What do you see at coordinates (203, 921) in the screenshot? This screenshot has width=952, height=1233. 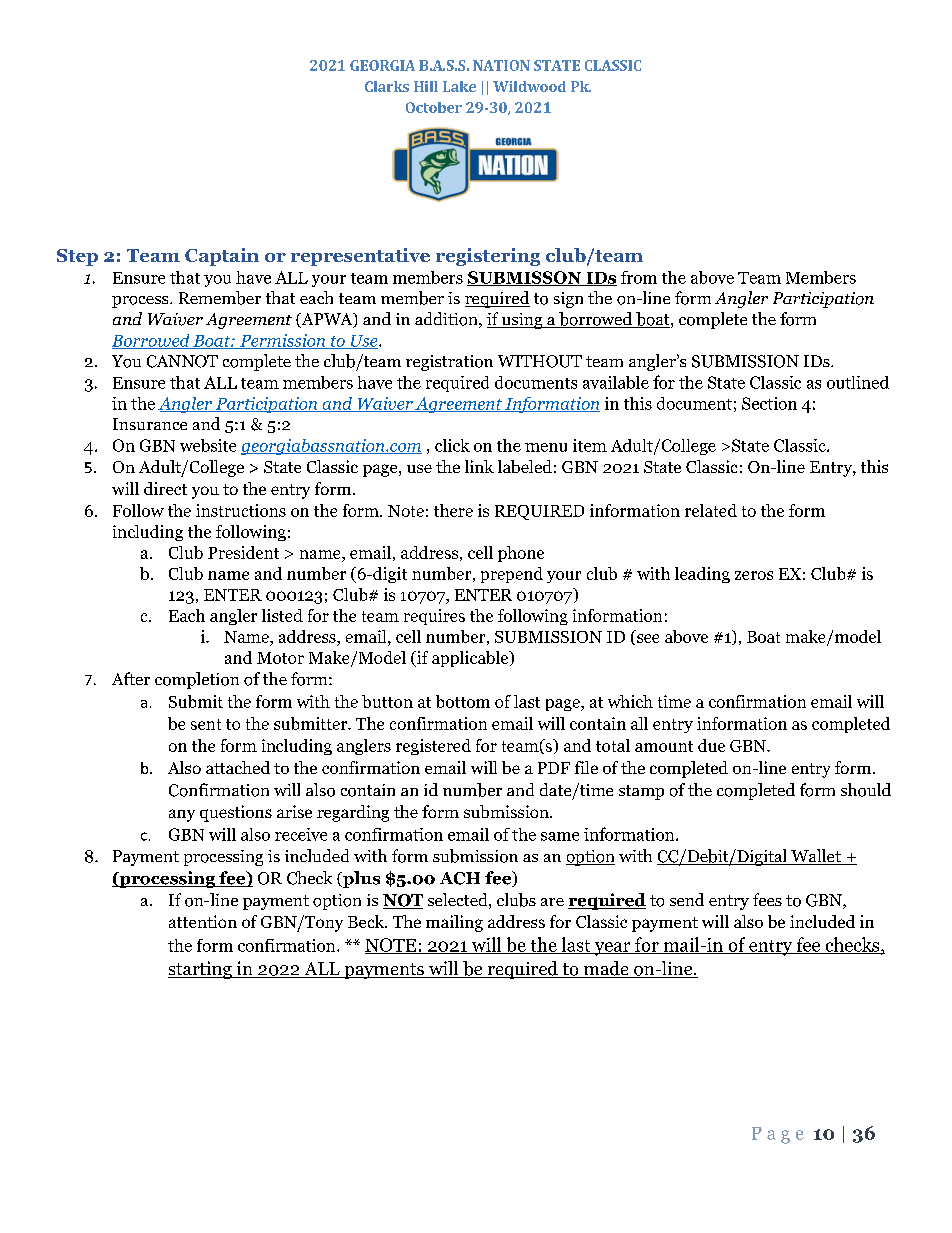 I see `attention` at bounding box center [203, 921].
